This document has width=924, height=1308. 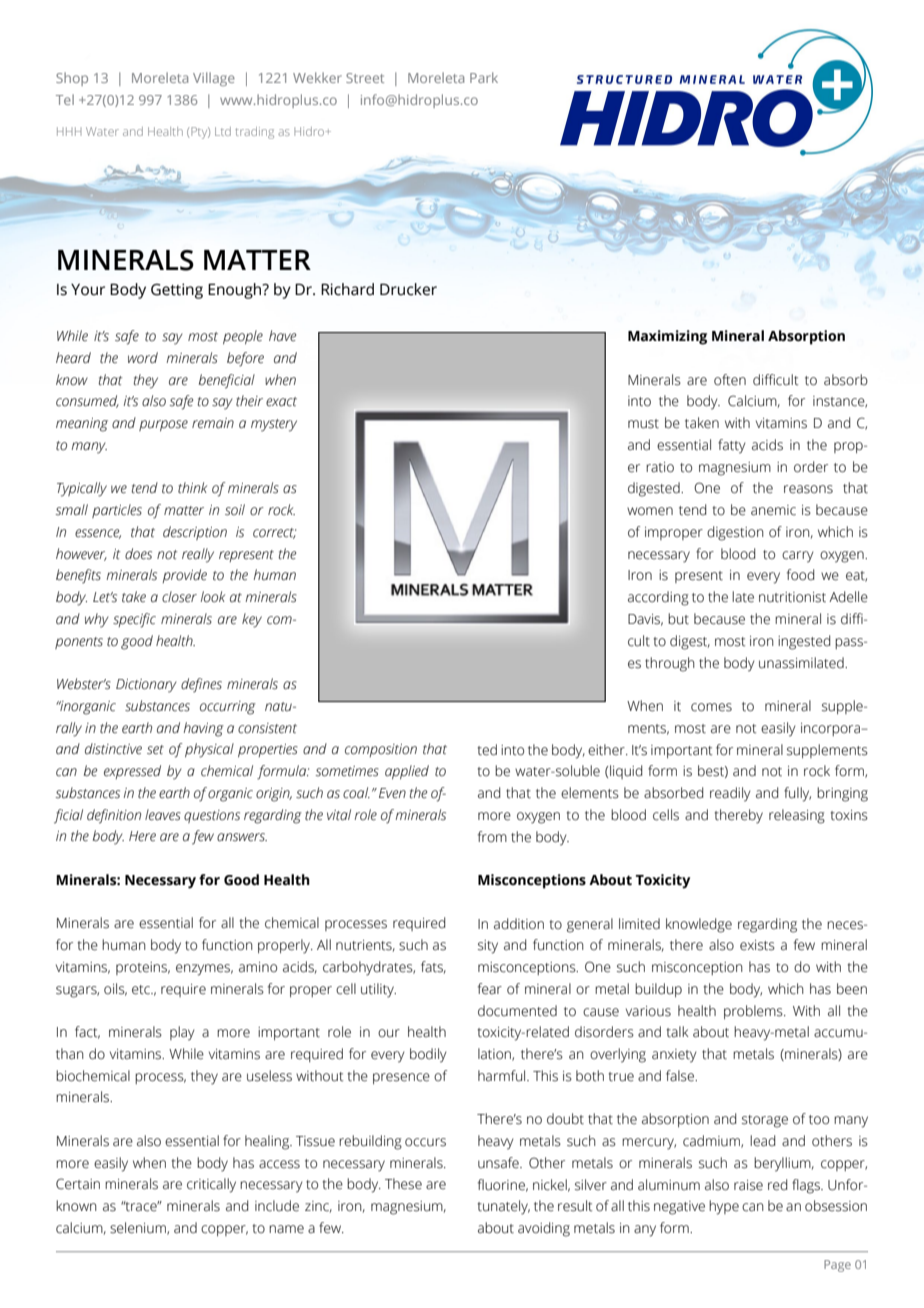 I want to click on composition, so click(x=381, y=750).
